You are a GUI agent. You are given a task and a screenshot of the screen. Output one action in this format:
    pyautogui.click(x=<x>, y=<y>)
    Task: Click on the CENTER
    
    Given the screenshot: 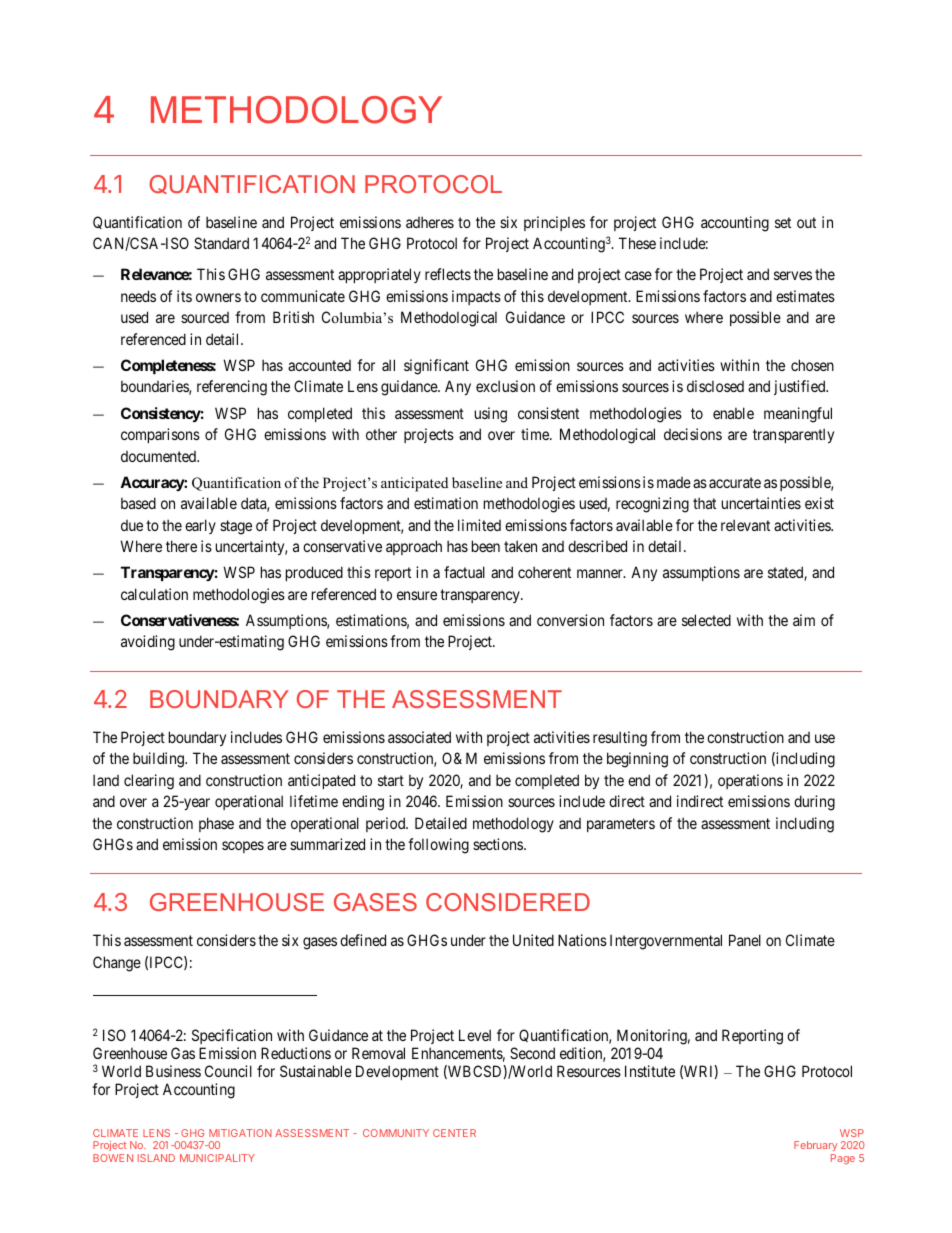 What is the action you would take?
    pyautogui.click(x=454, y=1133)
